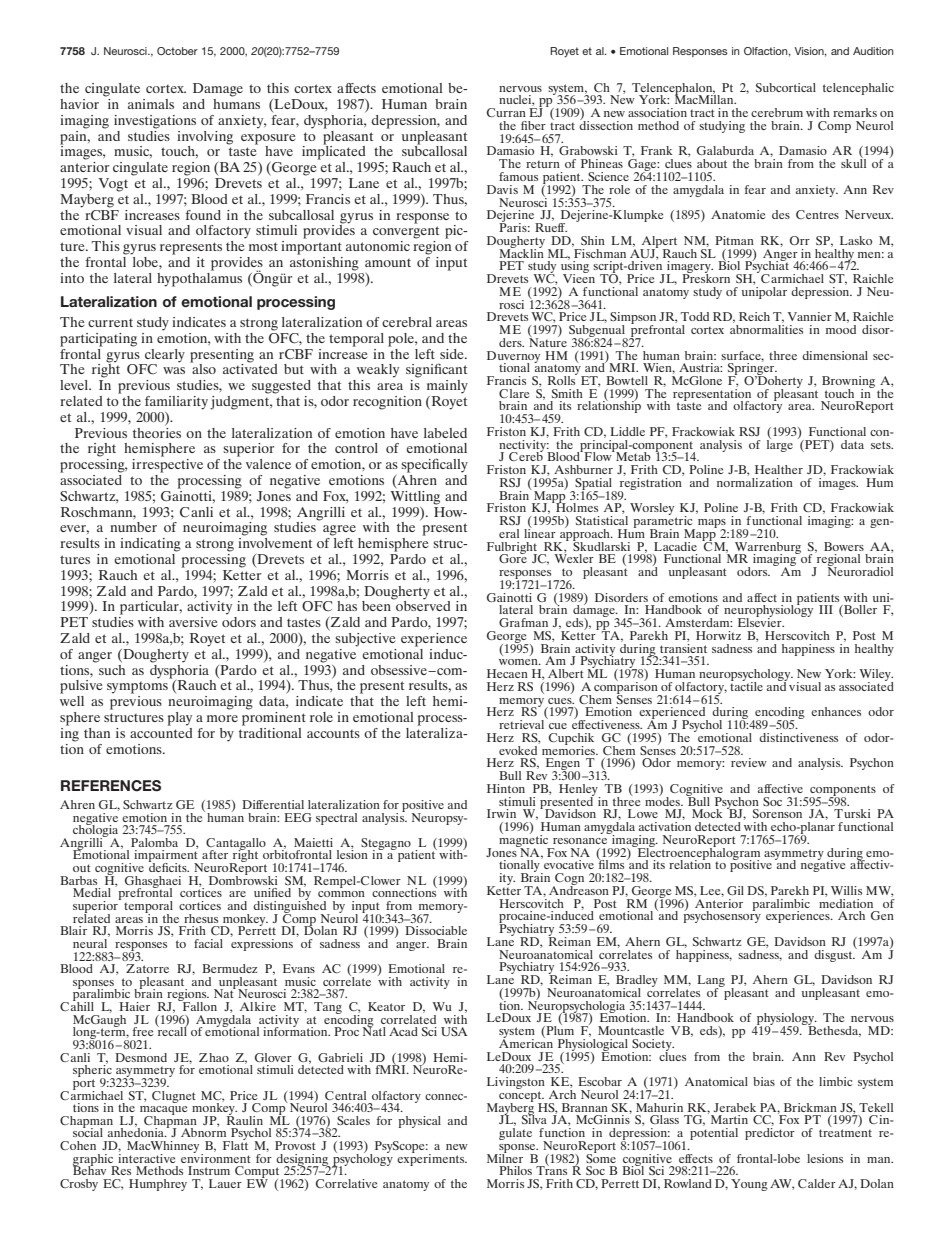 The height and width of the screenshot is (1237, 952). I want to click on magnetic, so click(525, 840).
